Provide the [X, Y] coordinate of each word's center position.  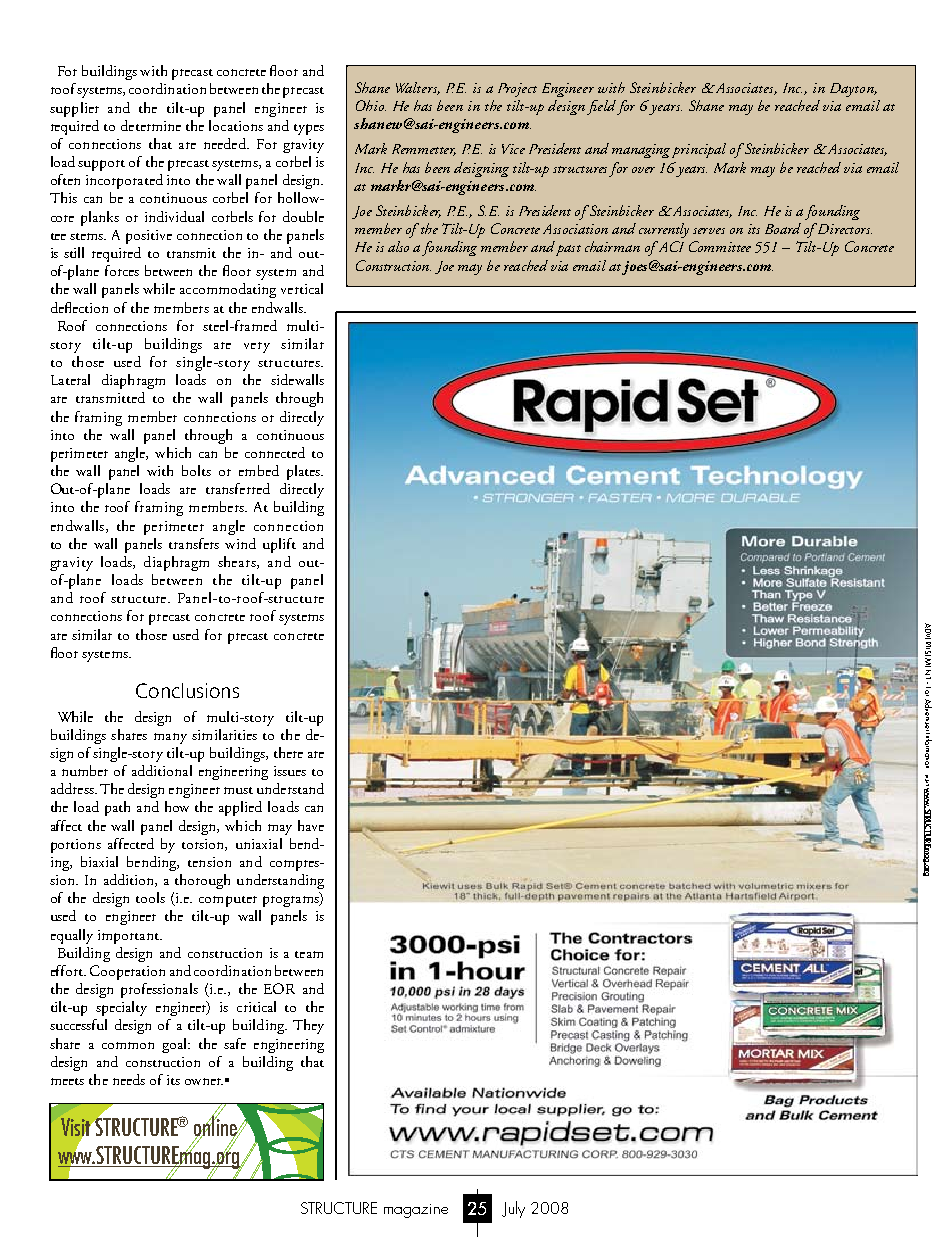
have [311, 825]
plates [304, 472]
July [513, 1209]
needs [129, 1079]
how [177, 806]
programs [292, 901]
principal [699, 150]
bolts [196, 470]
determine [151, 125]
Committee [720, 246]
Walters [418, 88]
